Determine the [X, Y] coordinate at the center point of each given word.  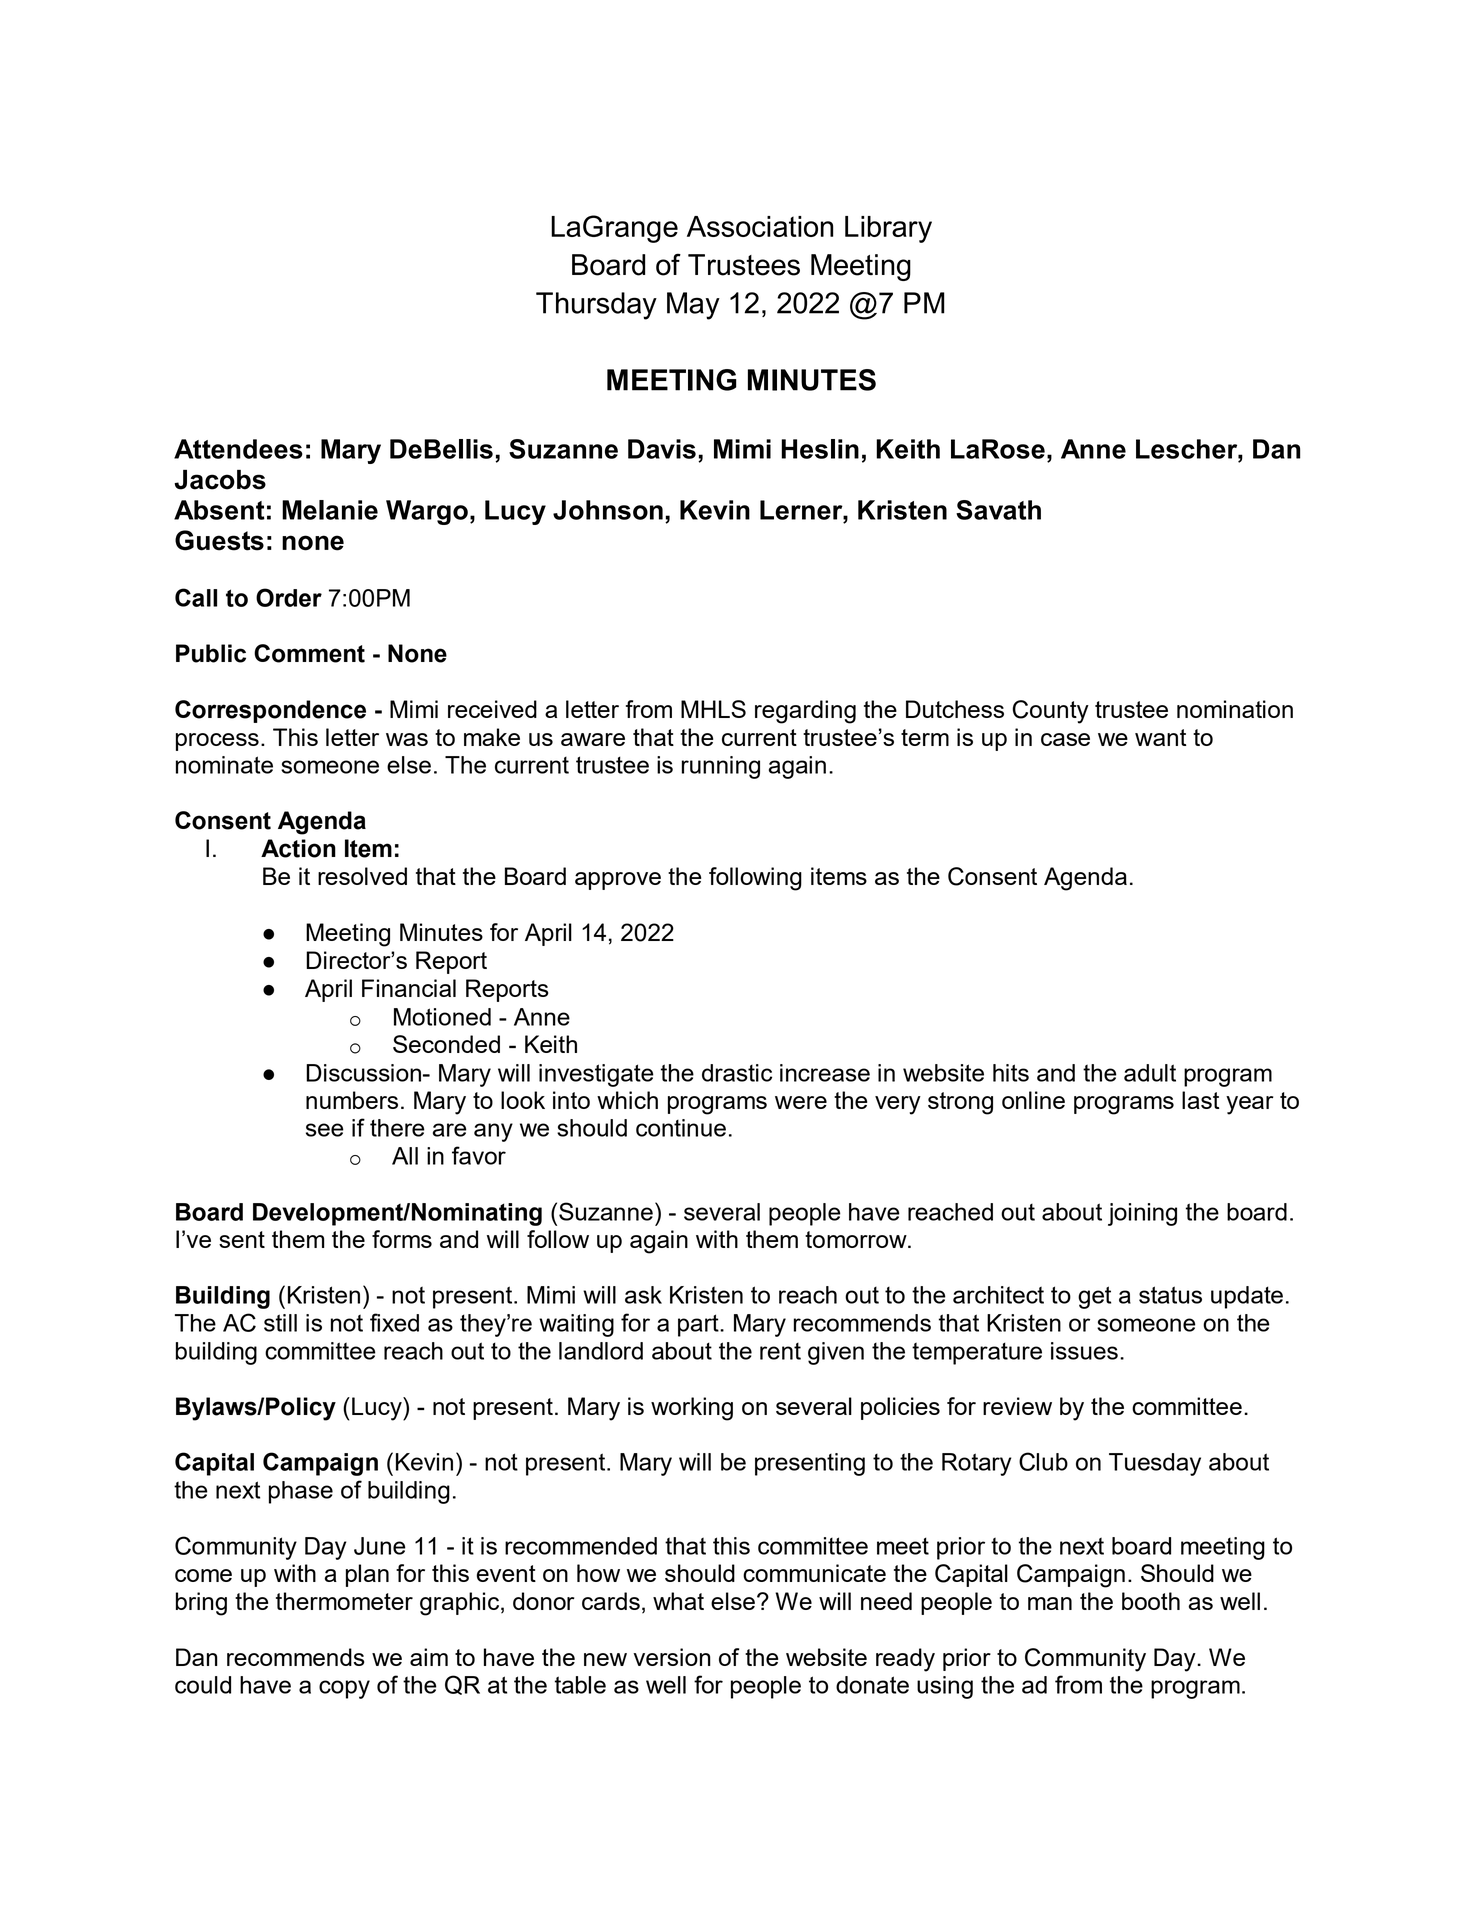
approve [618, 881]
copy [344, 1689]
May [693, 306]
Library [888, 229]
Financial [409, 988]
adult [1150, 1073]
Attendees [238, 449]
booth [1151, 1601]
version [672, 1657]
